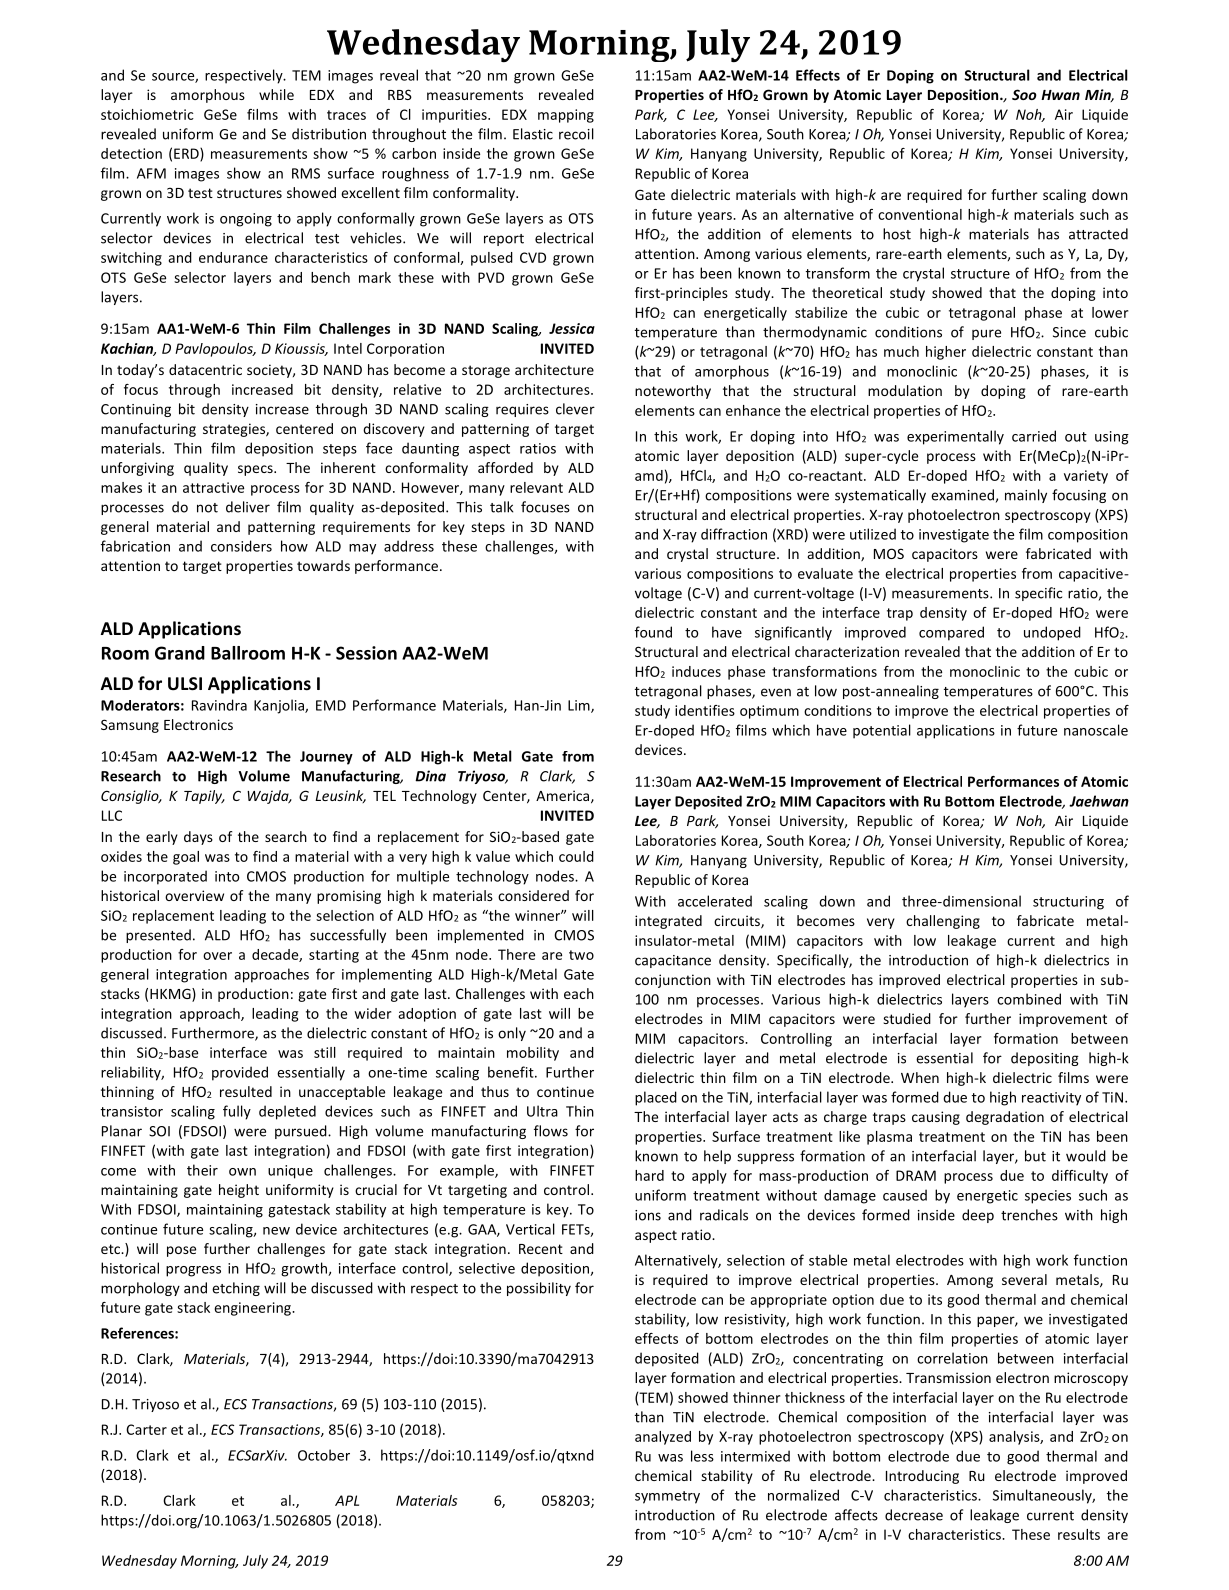 The image size is (1229, 1590). I want to click on days, so click(198, 838).
